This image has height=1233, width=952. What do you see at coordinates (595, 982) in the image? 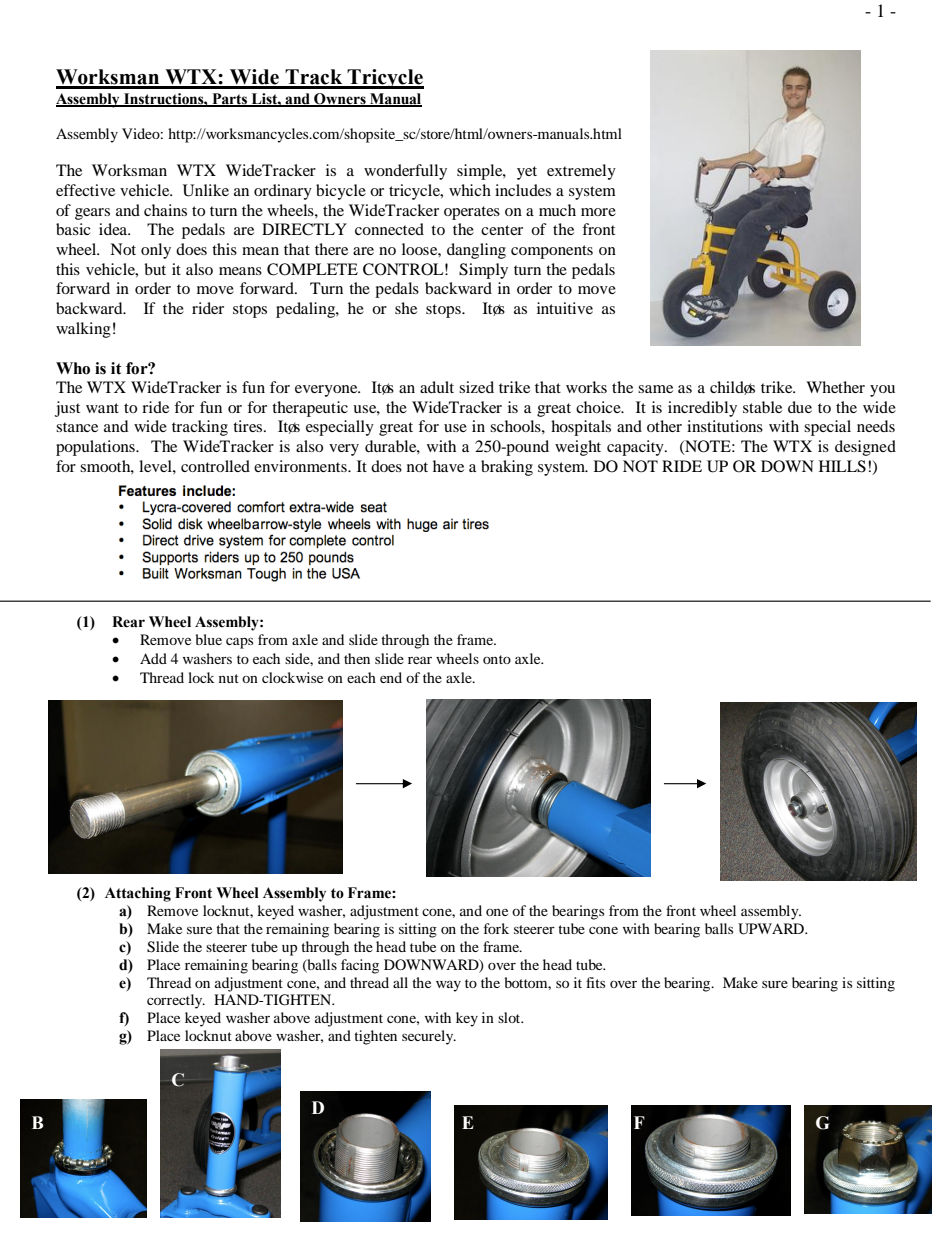
I see `fits` at bounding box center [595, 982].
